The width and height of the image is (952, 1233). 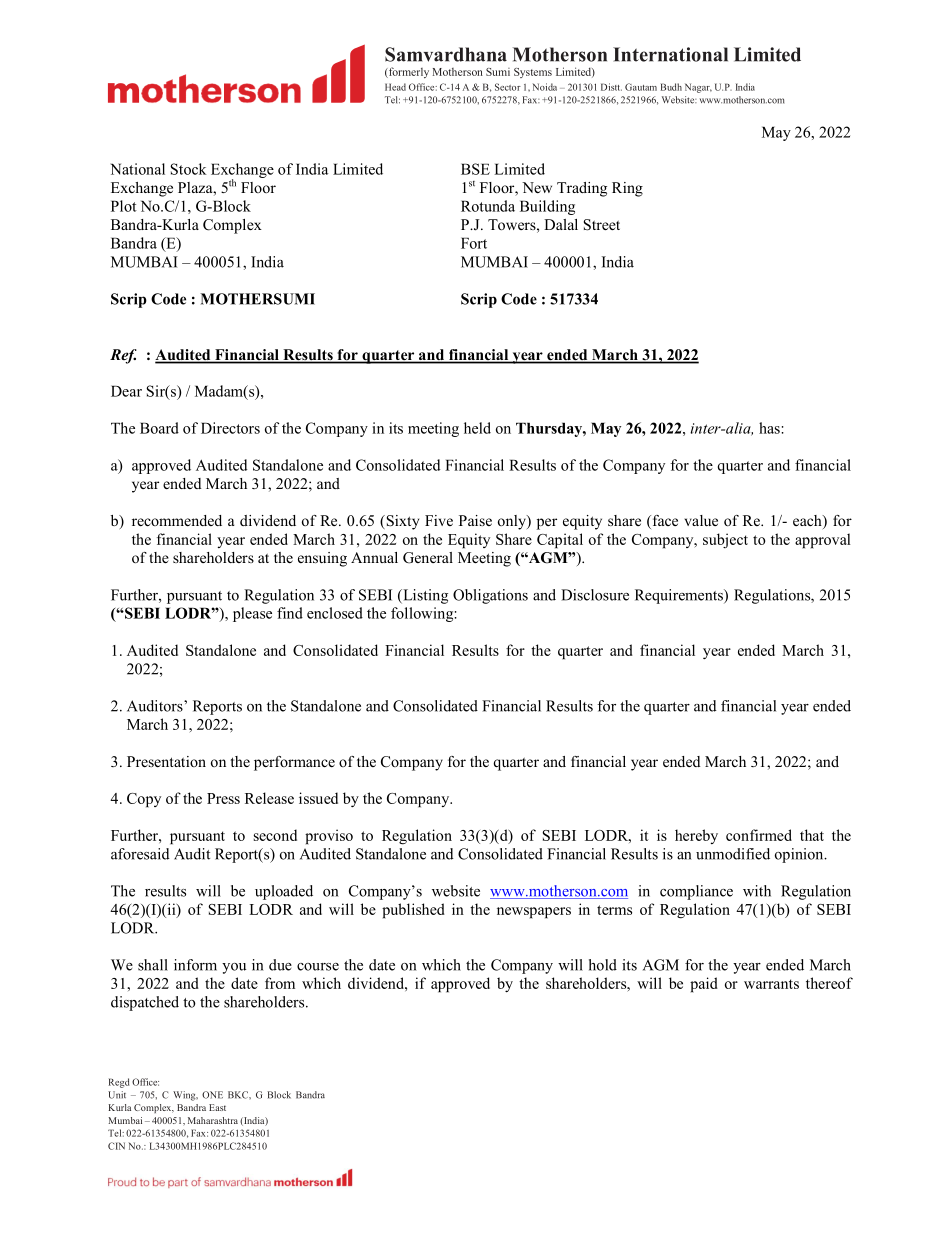 What do you see at coordinates (252, 614) in the image?
I see `please` at bounding box center [252, 614].
